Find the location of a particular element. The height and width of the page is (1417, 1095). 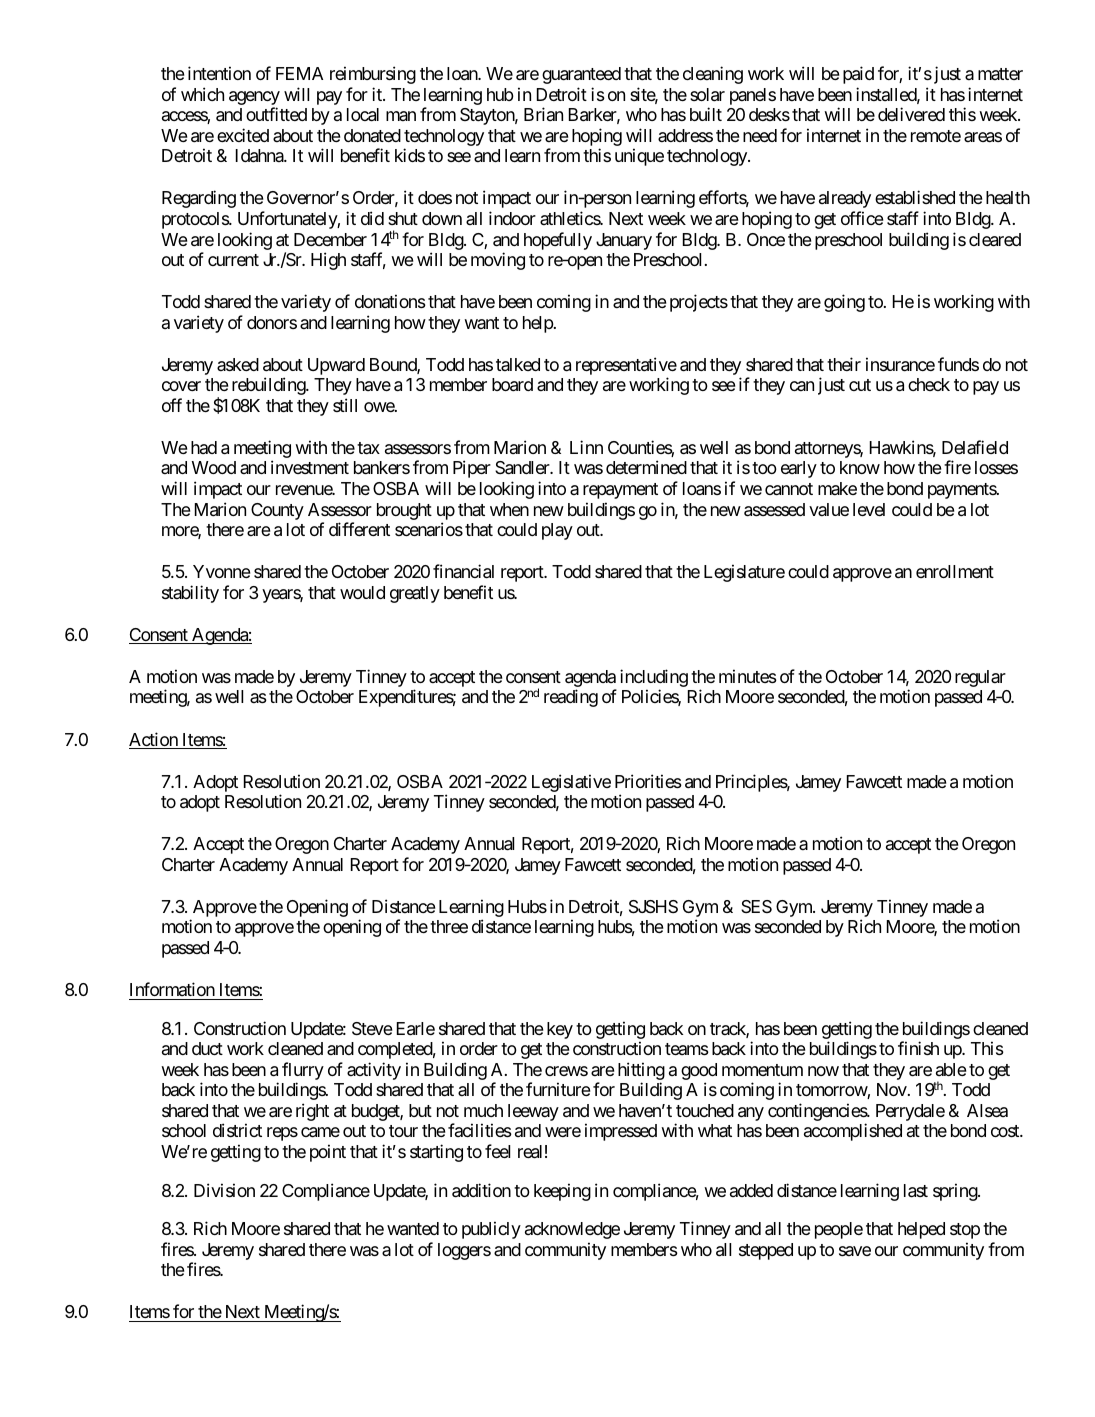

last is located at coordinates (916, 1191).
